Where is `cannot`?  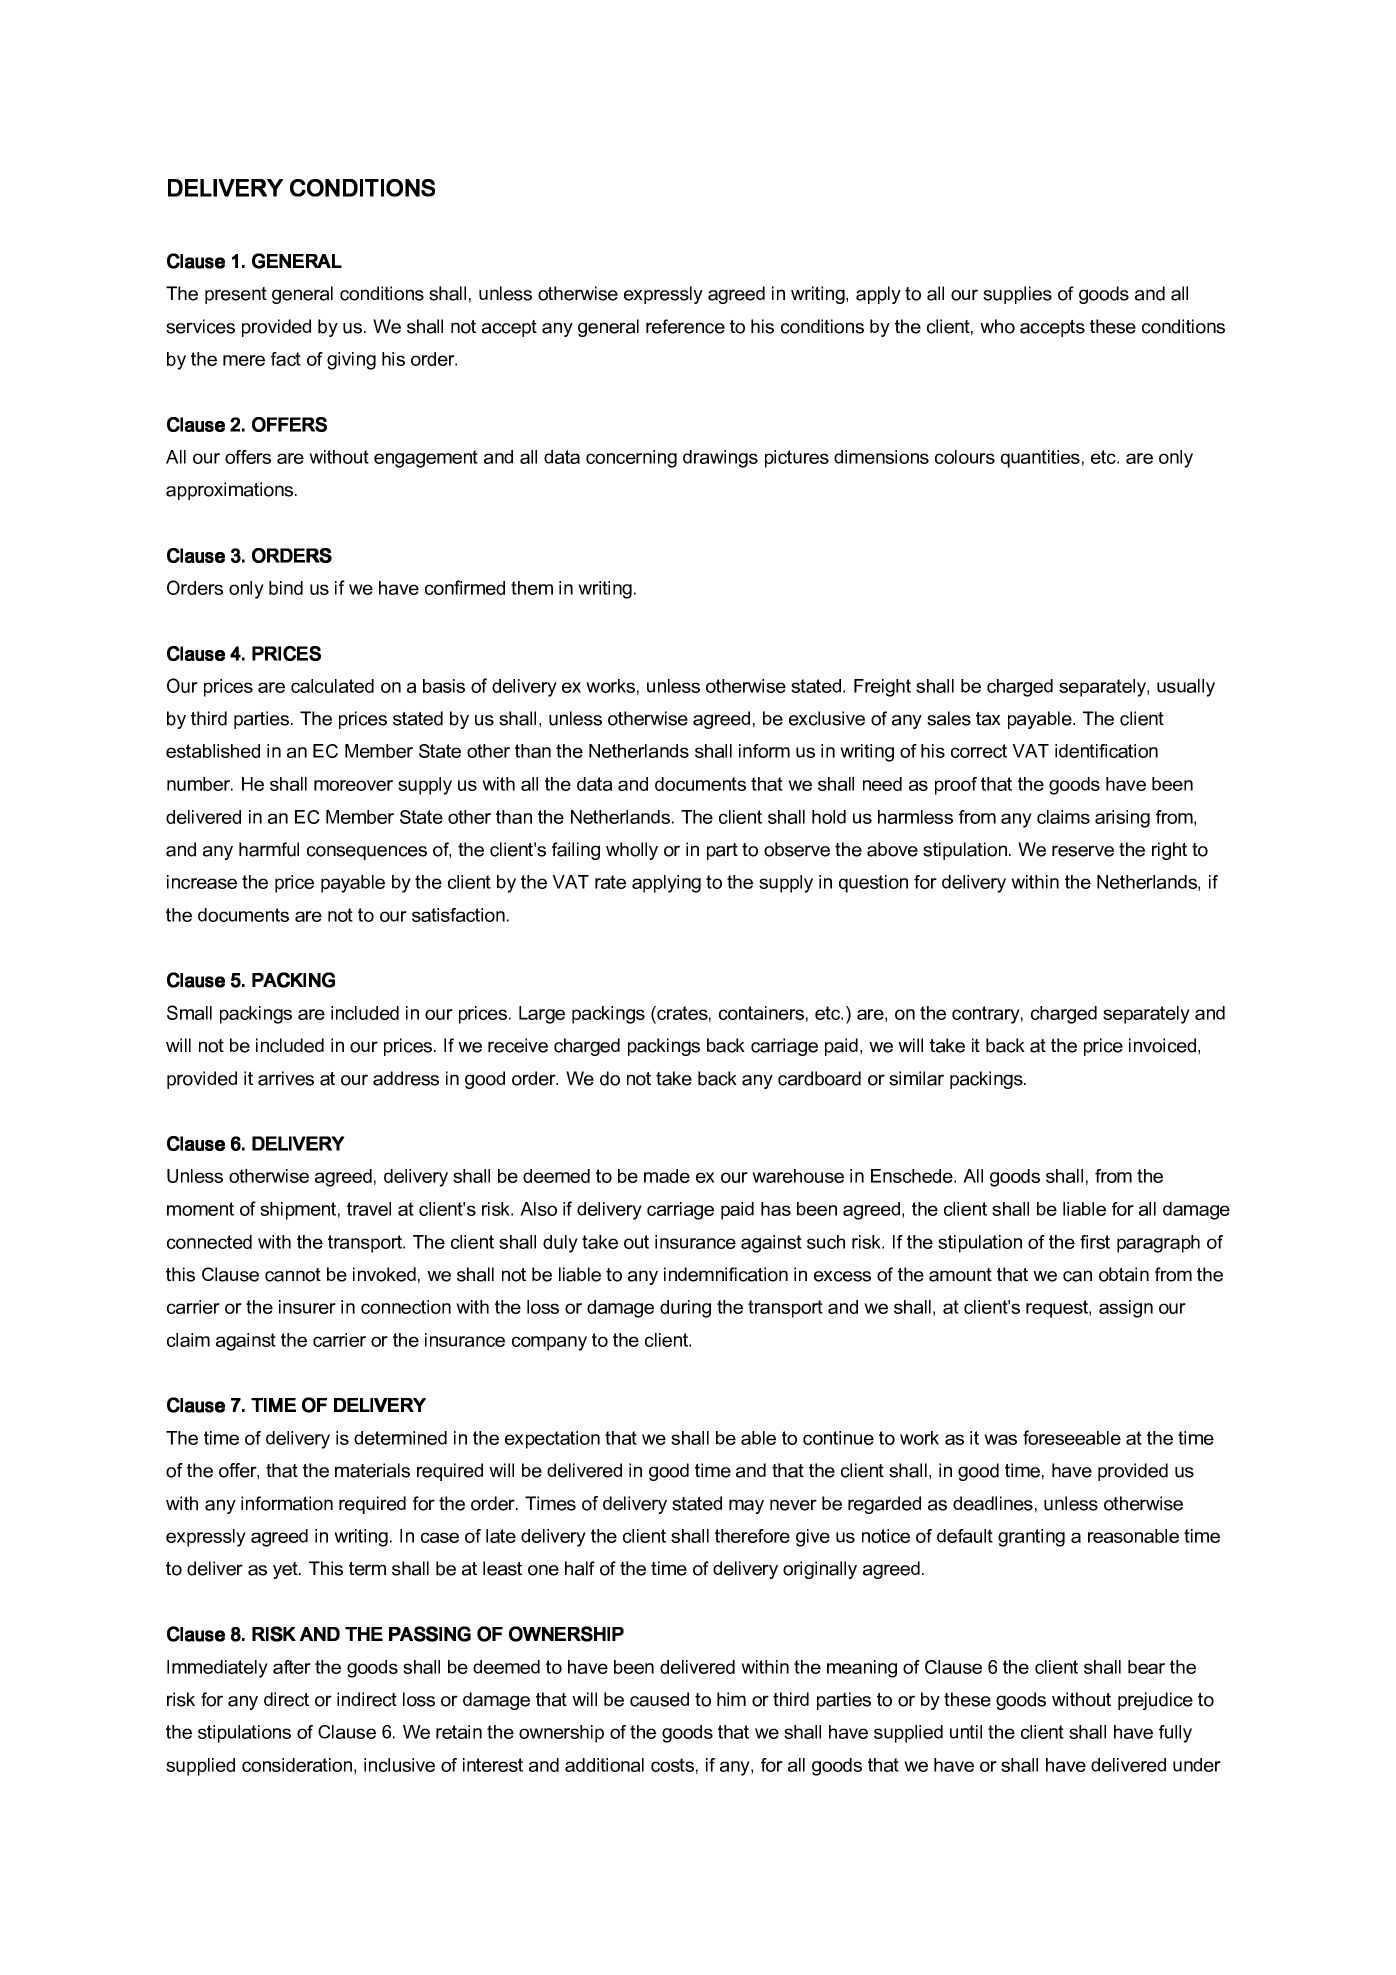
cannot is located at coordinates (293, 1275).
